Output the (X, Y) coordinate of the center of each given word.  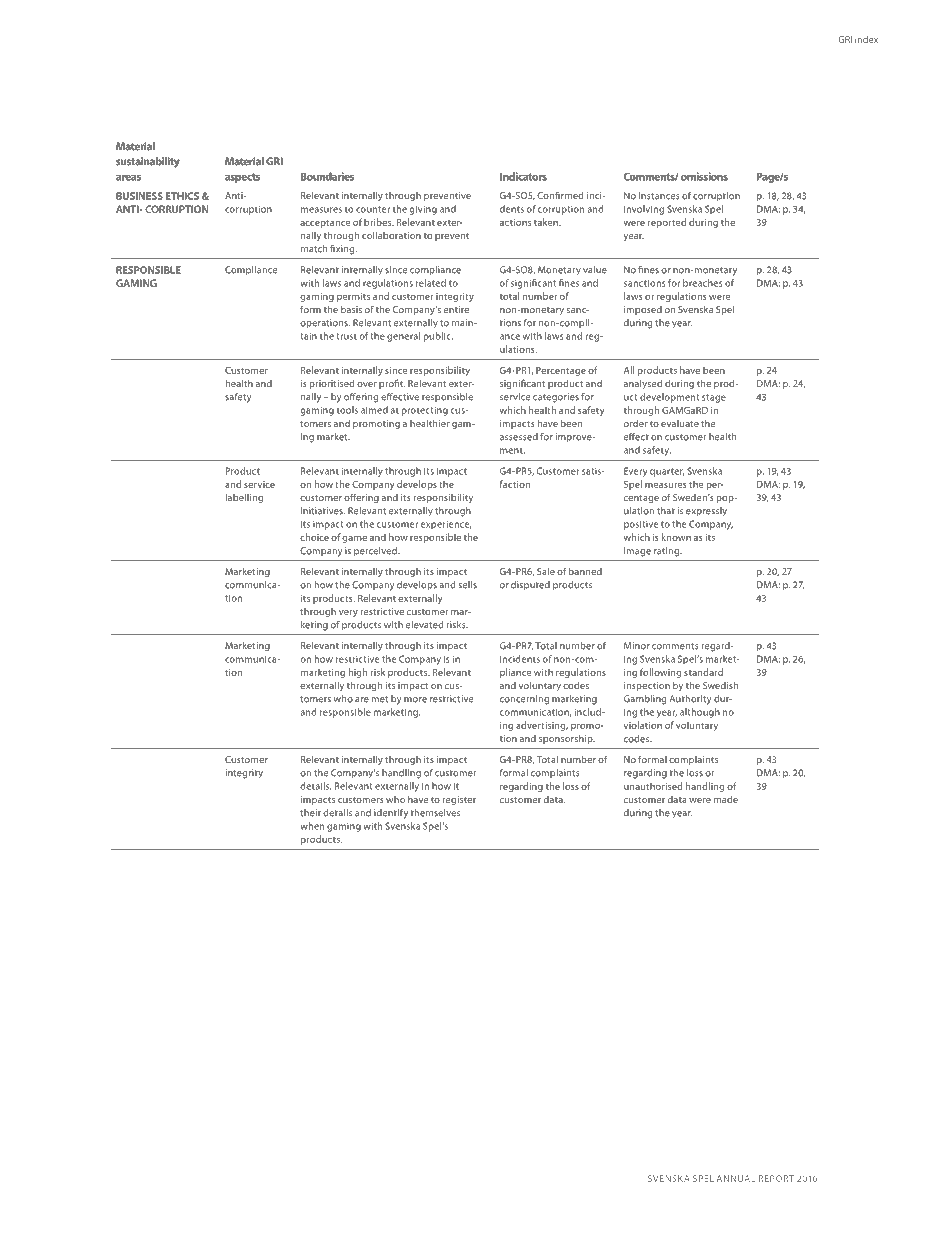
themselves (435, 813)
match (314, 249)
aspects (242, 178)
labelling (244, 498)
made (726, 799)
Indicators (523, 176)
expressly (706, 512)
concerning (524, 700)
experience (446, 525)
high (357, 673)
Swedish (720, 685)
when (312, 826)
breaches (702, 283)
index (866, 39)
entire (456, 309)
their (310, 813)
